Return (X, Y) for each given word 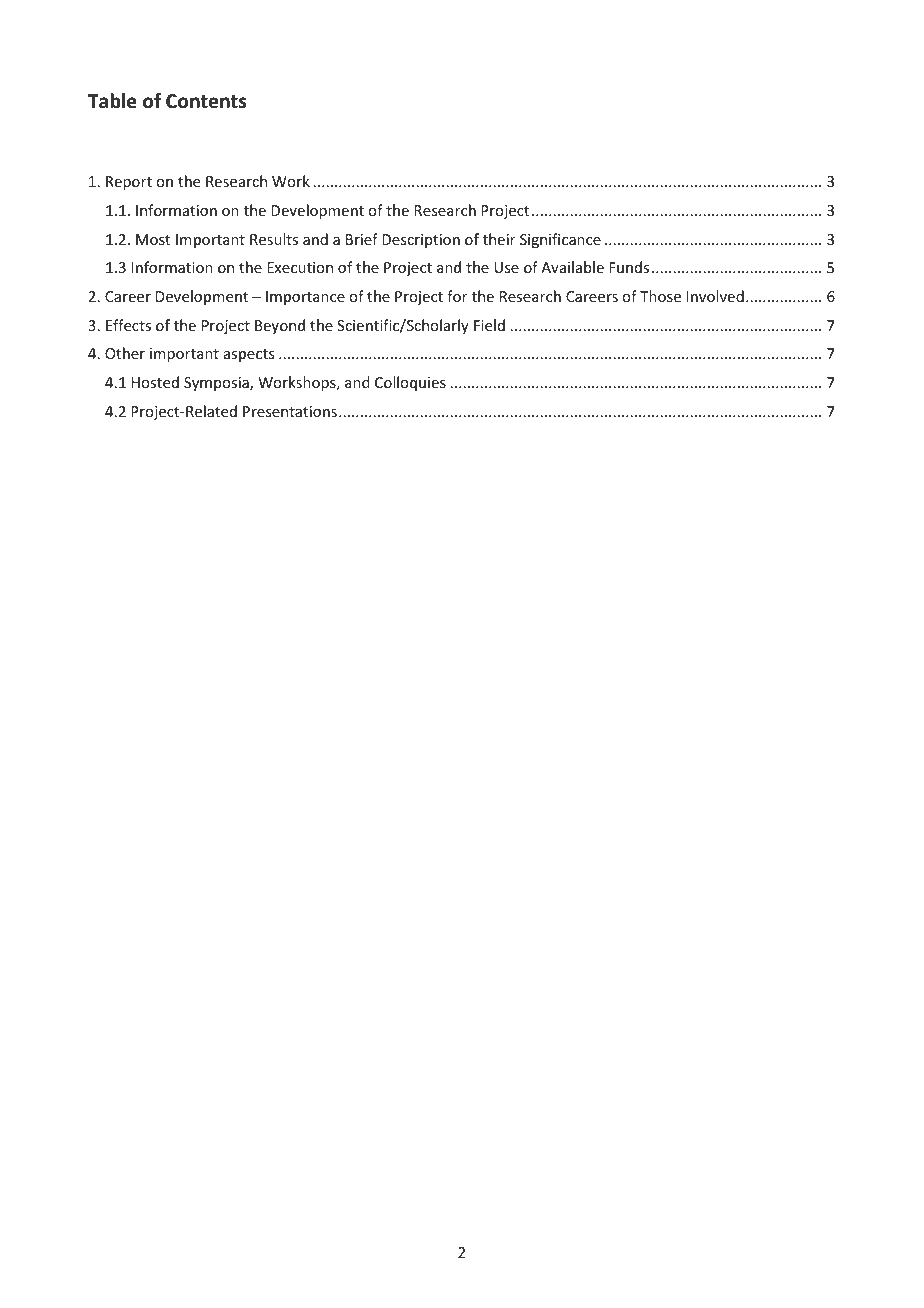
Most (153, 239)
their (499, 239)
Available (572, 267)
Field (489, 325)
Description (421, 241)
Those (660, 296)
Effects (128, 325)
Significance (560, 240)
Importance (305, 298)
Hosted (155, 382)
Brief (362, 239)
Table (112, 101)
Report (129, 183)
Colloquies (410, 383)
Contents (206, 101)
